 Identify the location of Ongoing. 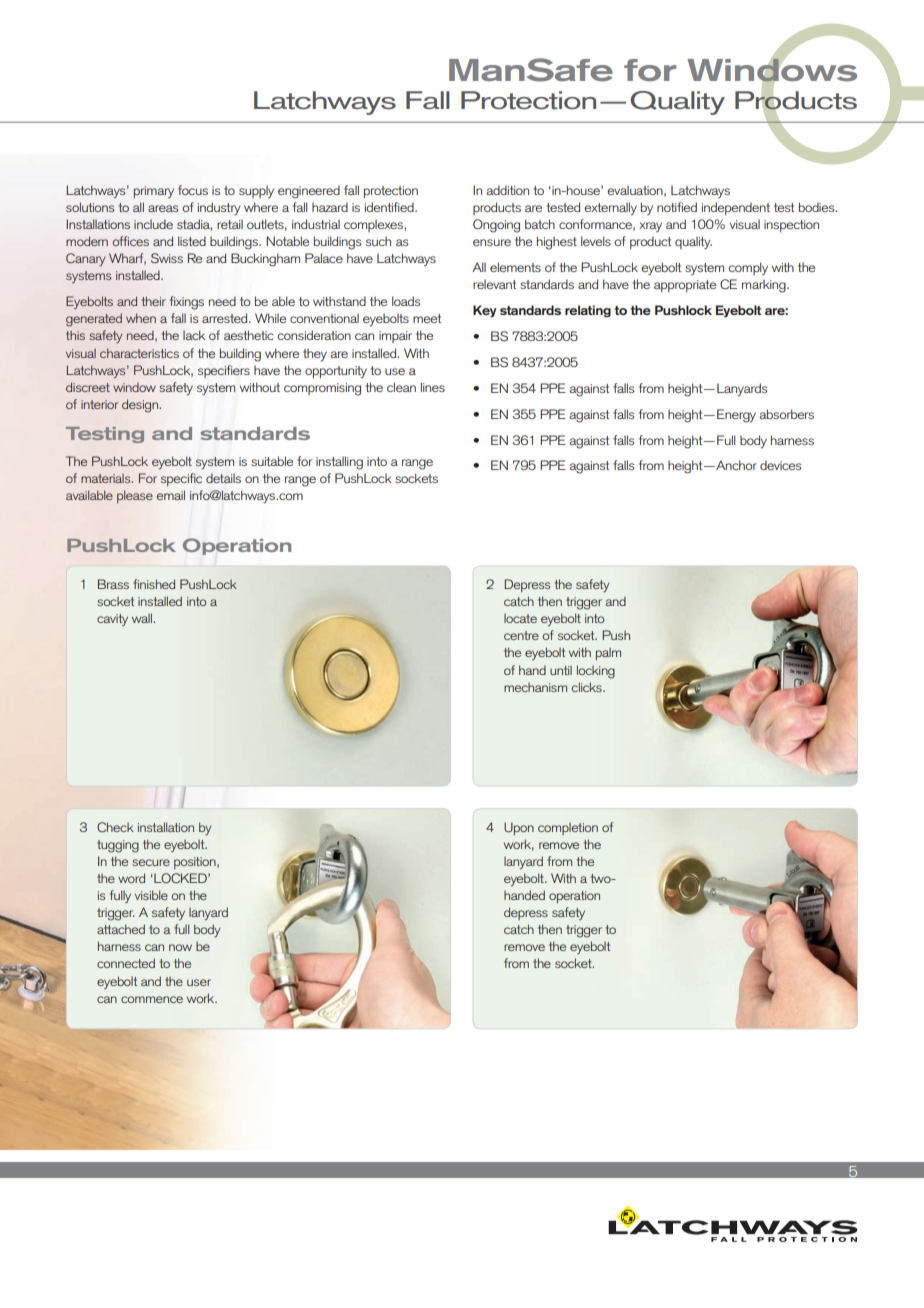
(496, 226).
